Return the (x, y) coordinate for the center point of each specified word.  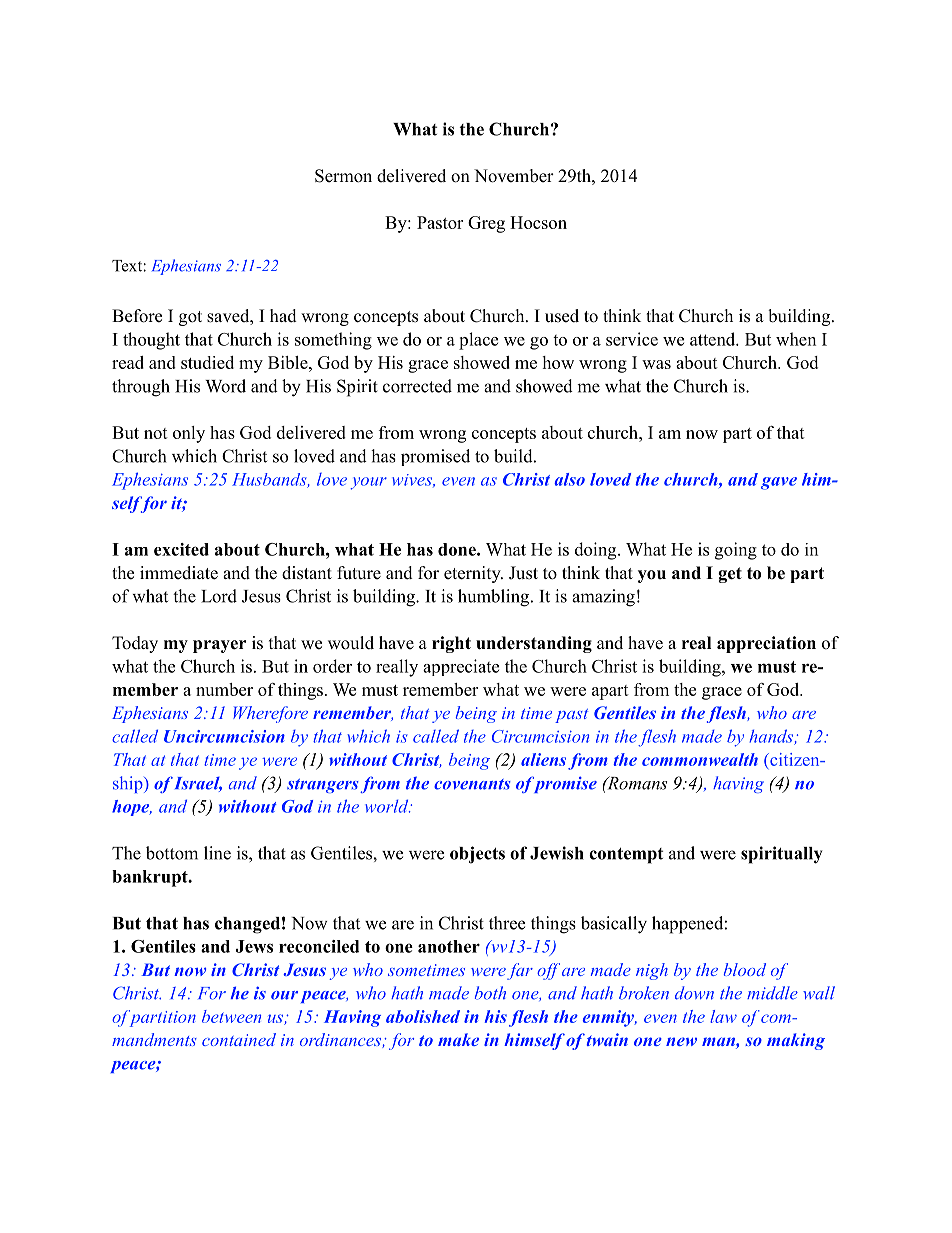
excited (181, 549)
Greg (486, 224)
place (478, 341)
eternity (473, 574)
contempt (626, 856)
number (224, 689)
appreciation (766, 644)
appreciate (461, 667)
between (231, 1016)
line (217, 853)
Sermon (343, 176)
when (796, 339)
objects (477, 855)
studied (207, 362)
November (514, 176)
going (736, 551)
